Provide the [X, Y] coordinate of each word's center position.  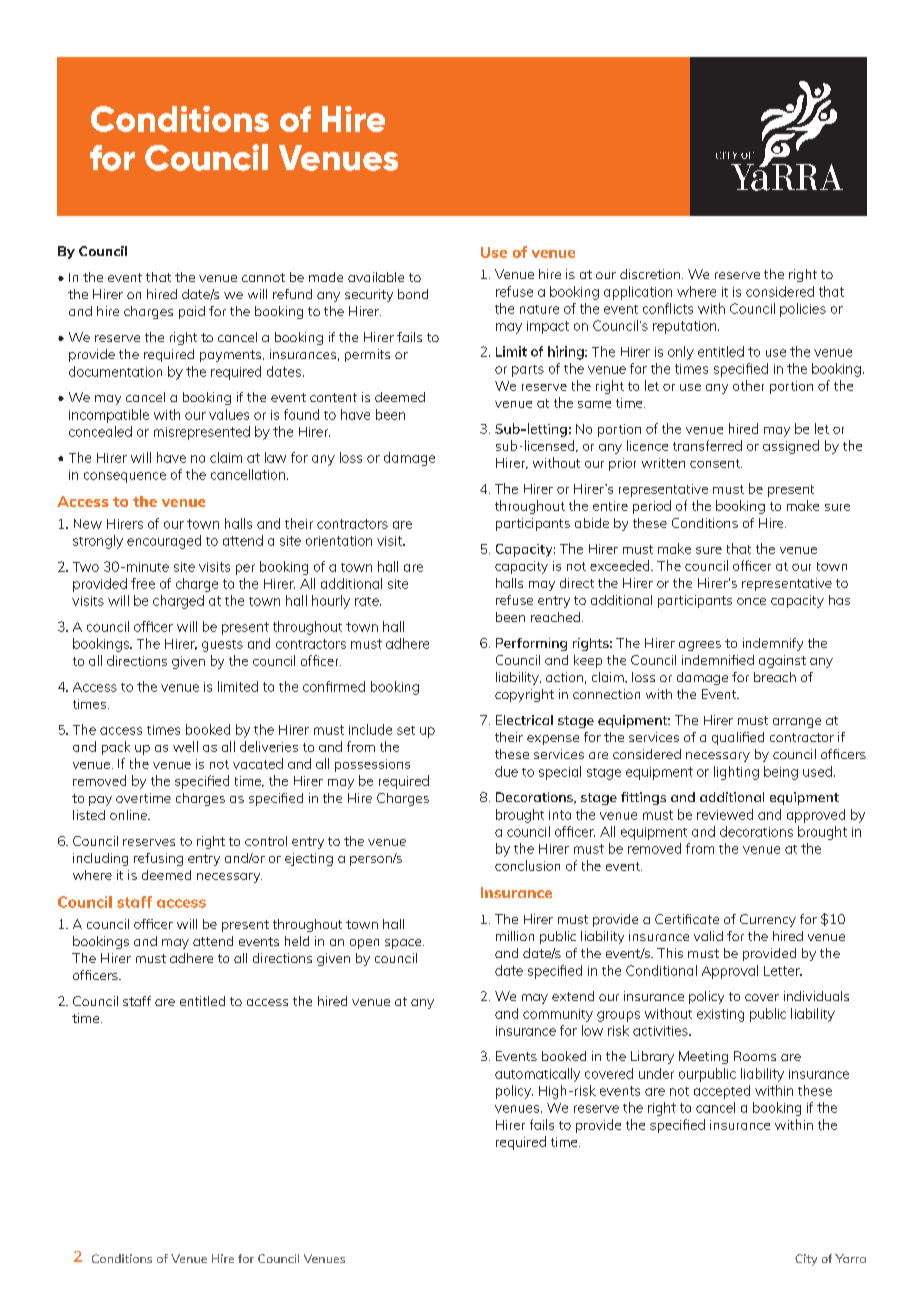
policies [803, 310]
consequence [125, 477]
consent [716, 463]
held [297, 941]
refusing [158, 859]
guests [222, 646]
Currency [768, 920]
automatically [537, 1075]
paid [192, 312]
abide [592, 523]
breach [775, 677]
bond [413, 294]
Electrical [524, 720]
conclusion [527, 865]
